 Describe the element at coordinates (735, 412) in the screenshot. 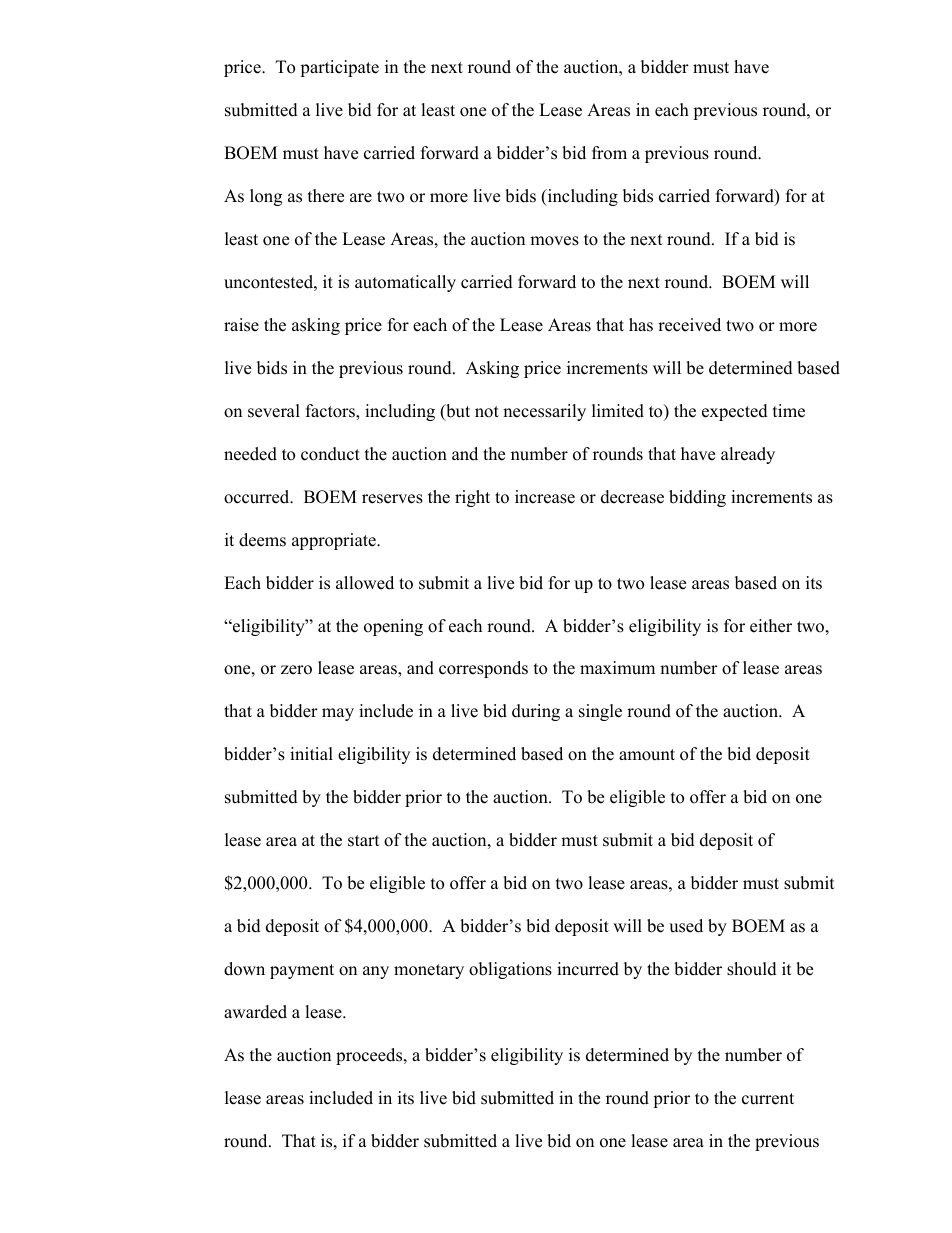

I see `expected` at that location.
